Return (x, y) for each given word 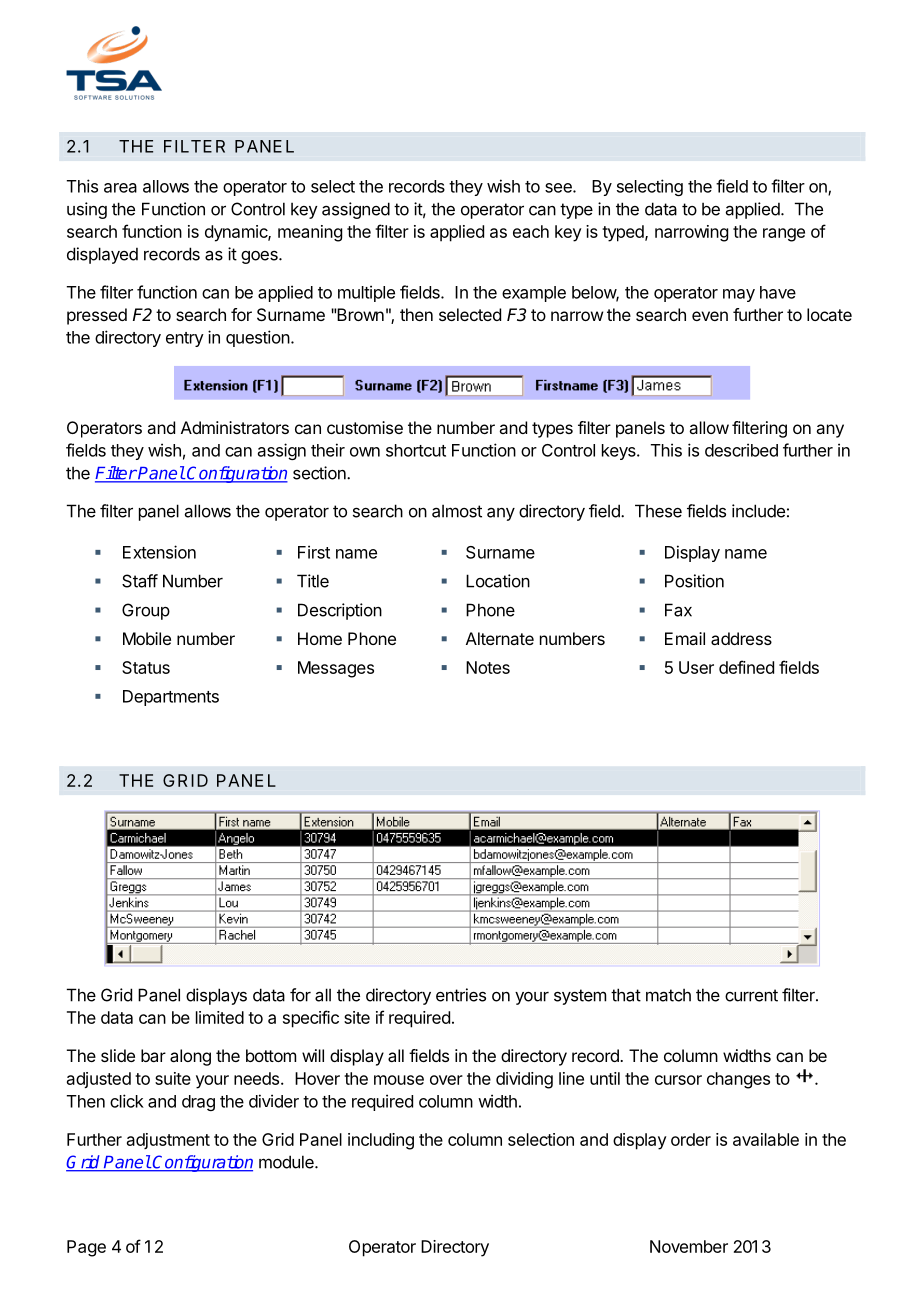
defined (746, 667)
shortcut (416, 450)
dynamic (237, 233)
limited (220, 1017)
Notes (488, 667)
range (784, 235)
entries (461, 995)
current (751, 995)
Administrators (235, 427)
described (741, 450)
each (531, 231)
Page (86, 1248)
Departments (171, 698)
